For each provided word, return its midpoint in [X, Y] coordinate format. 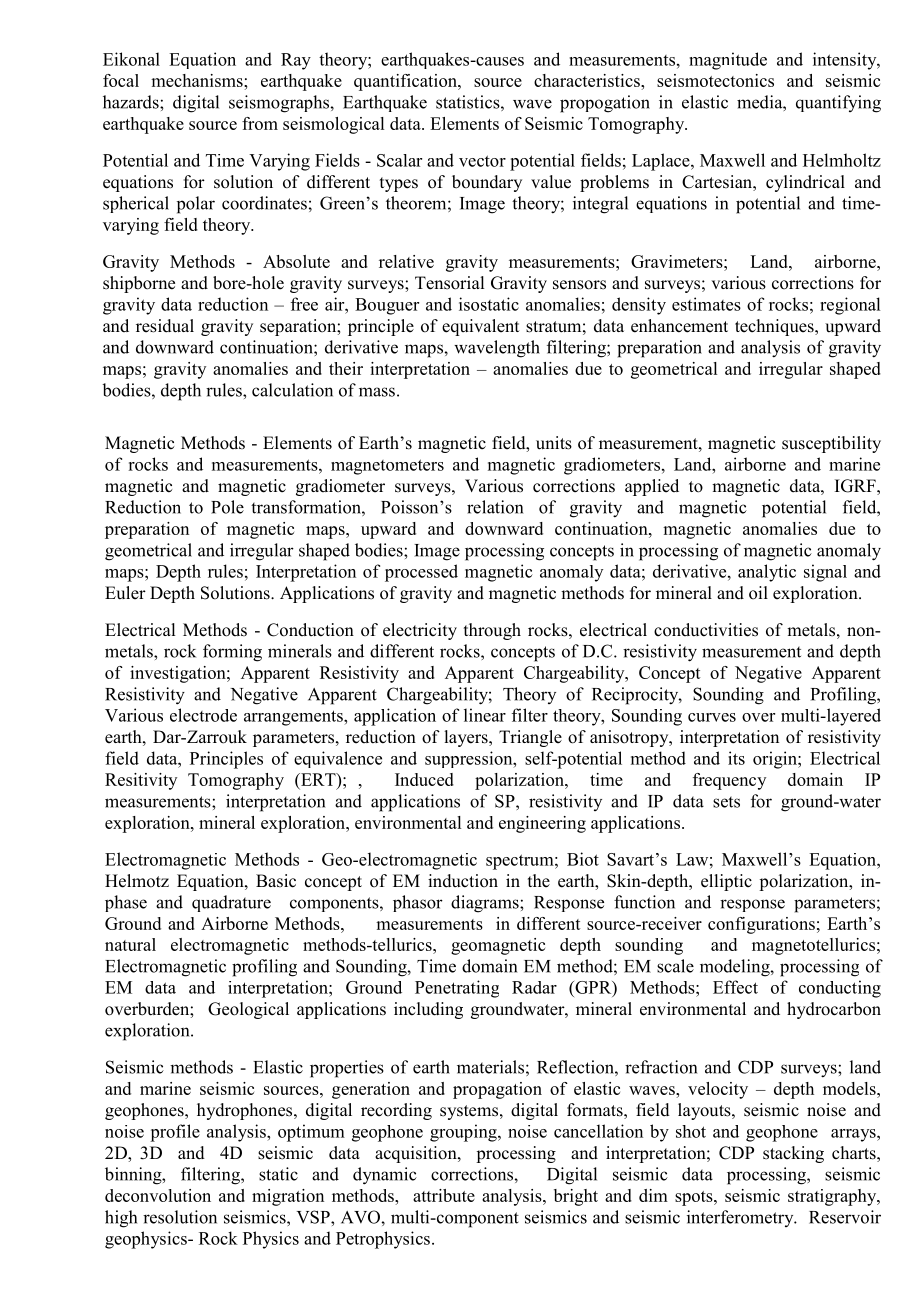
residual [165, 326]
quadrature [231, 903]
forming [232, 653]
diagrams [486, 904]
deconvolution [158, 1195]
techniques [775, 327]
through [492, 631]
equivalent [480, 327]
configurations [761, 925]
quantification [406, 82]
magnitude [728, 61]
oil [758, 593]
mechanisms [198, 80]
